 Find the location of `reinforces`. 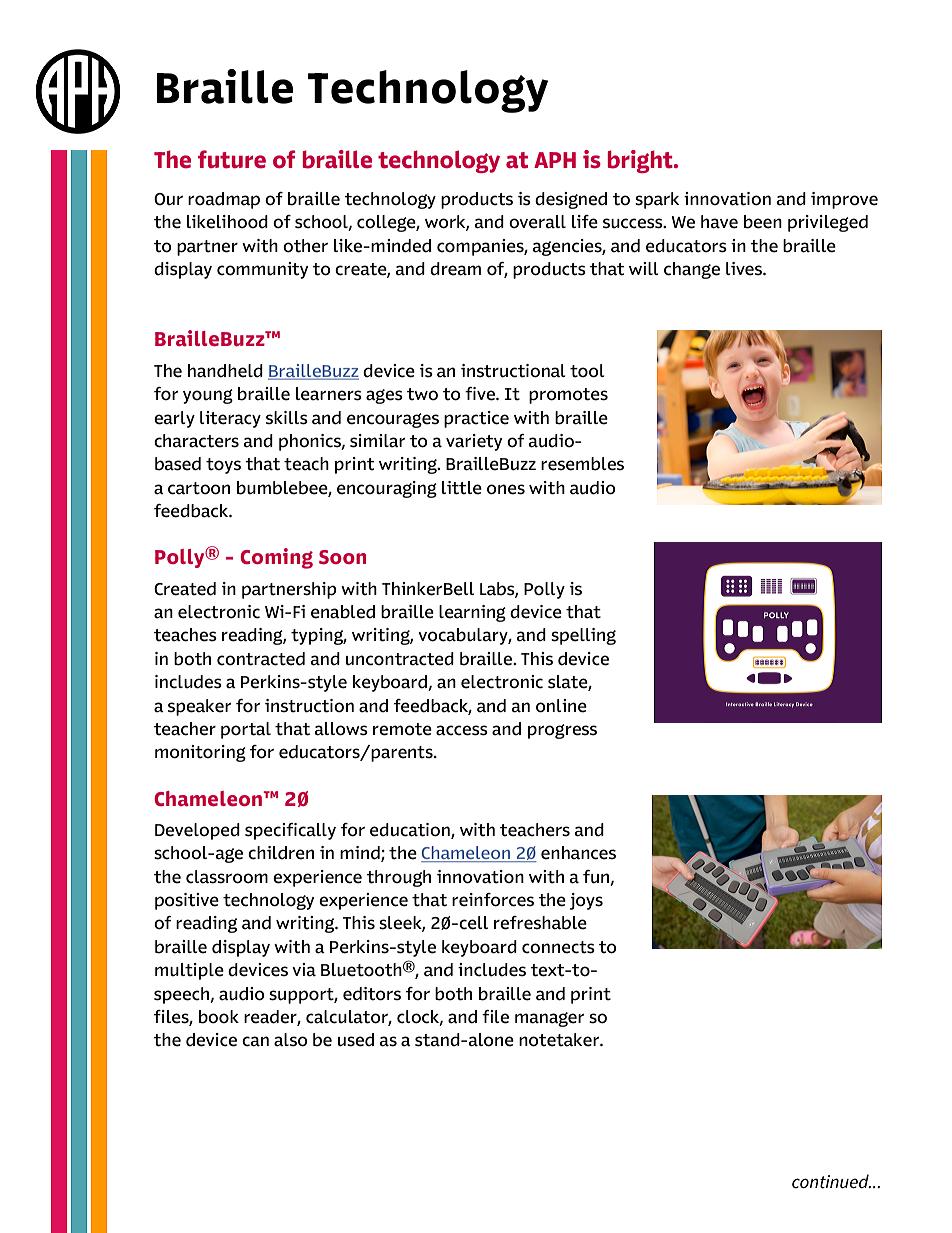

reinforces is located at coordinates (493, 900).
